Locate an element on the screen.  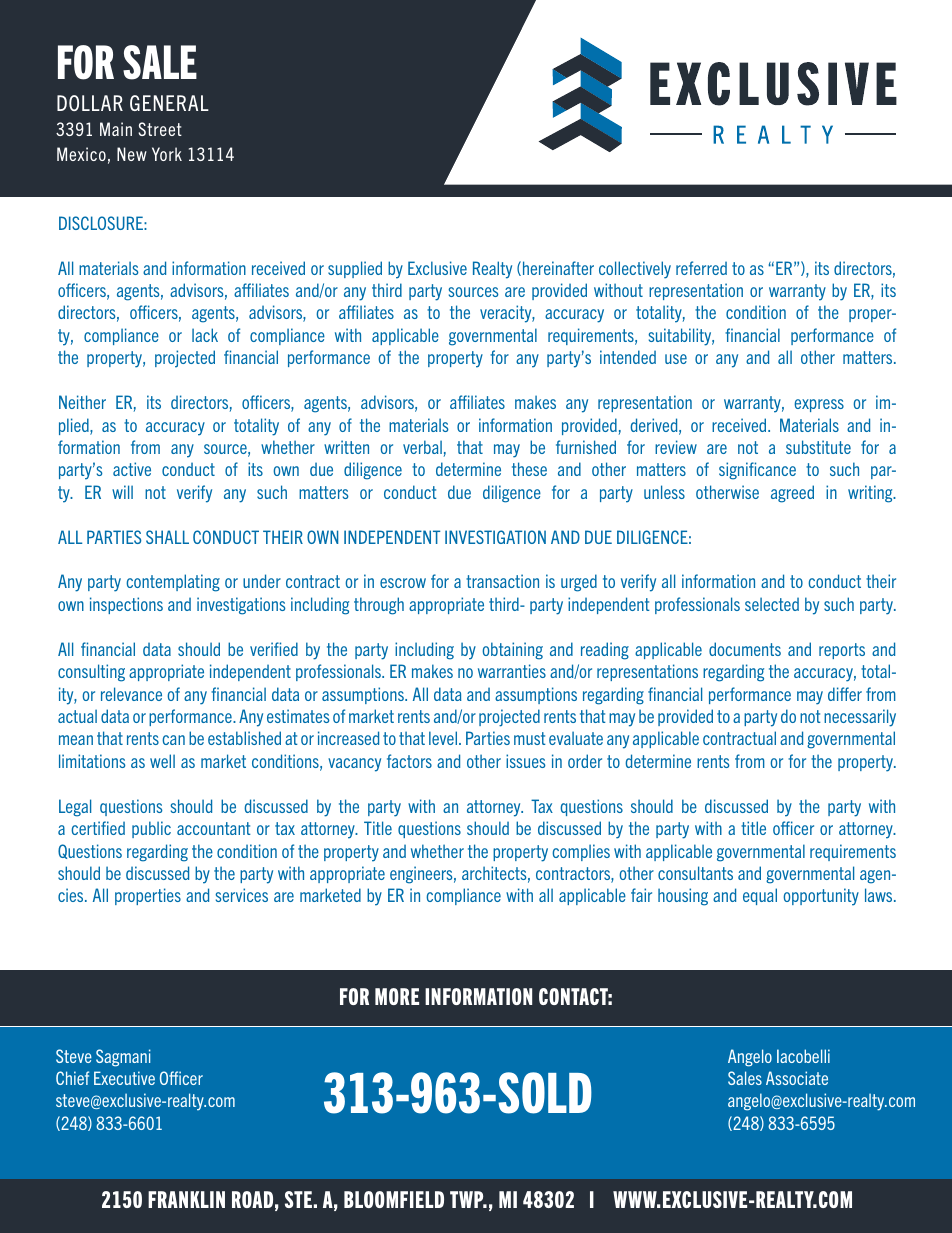
documents is located at coordinates (745, 649).
